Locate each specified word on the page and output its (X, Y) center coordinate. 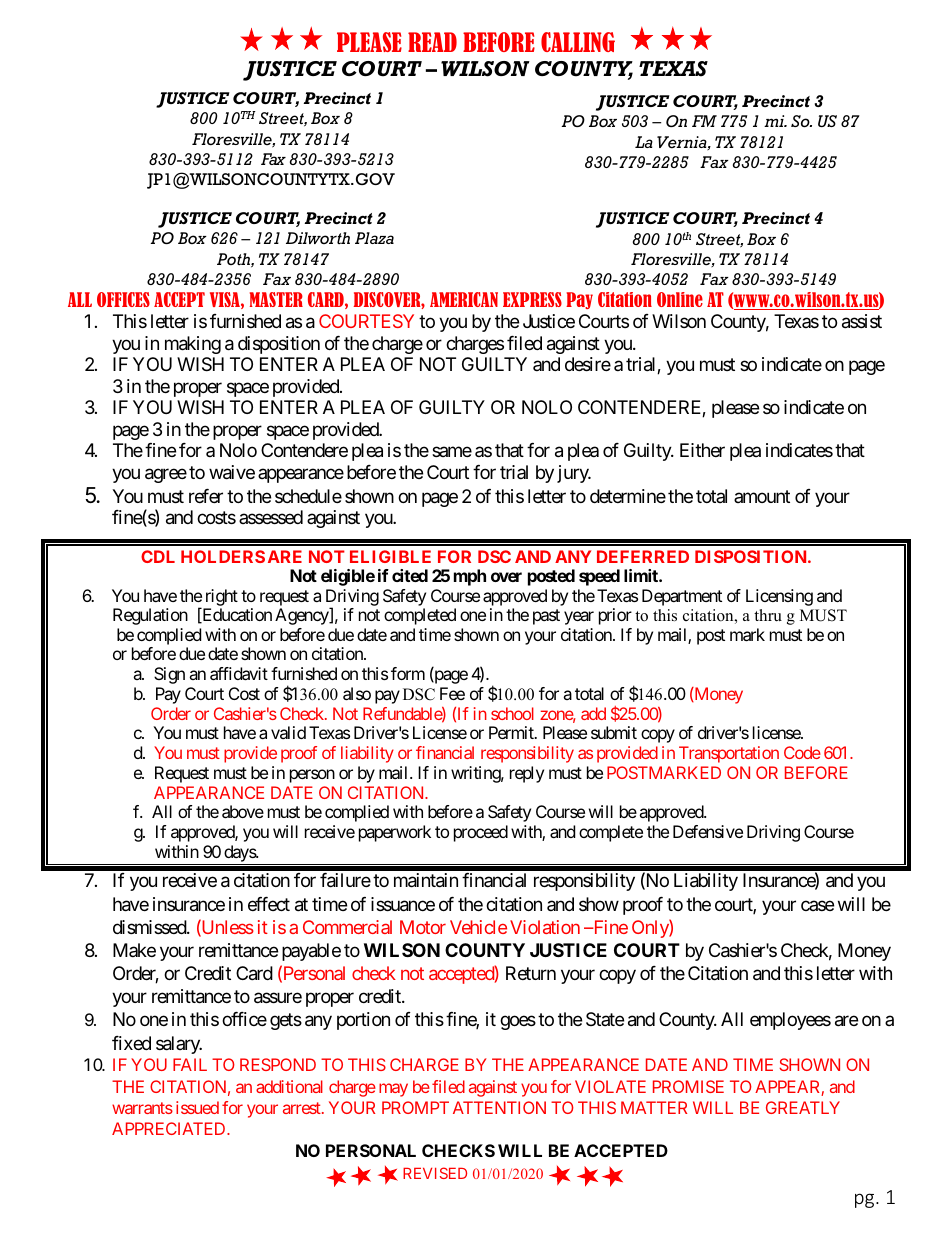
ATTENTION (499, 1107)
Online (680, 299)
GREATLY (803, 1107)
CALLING (578, 42)
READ (432, 42)
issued (197, 1107)
